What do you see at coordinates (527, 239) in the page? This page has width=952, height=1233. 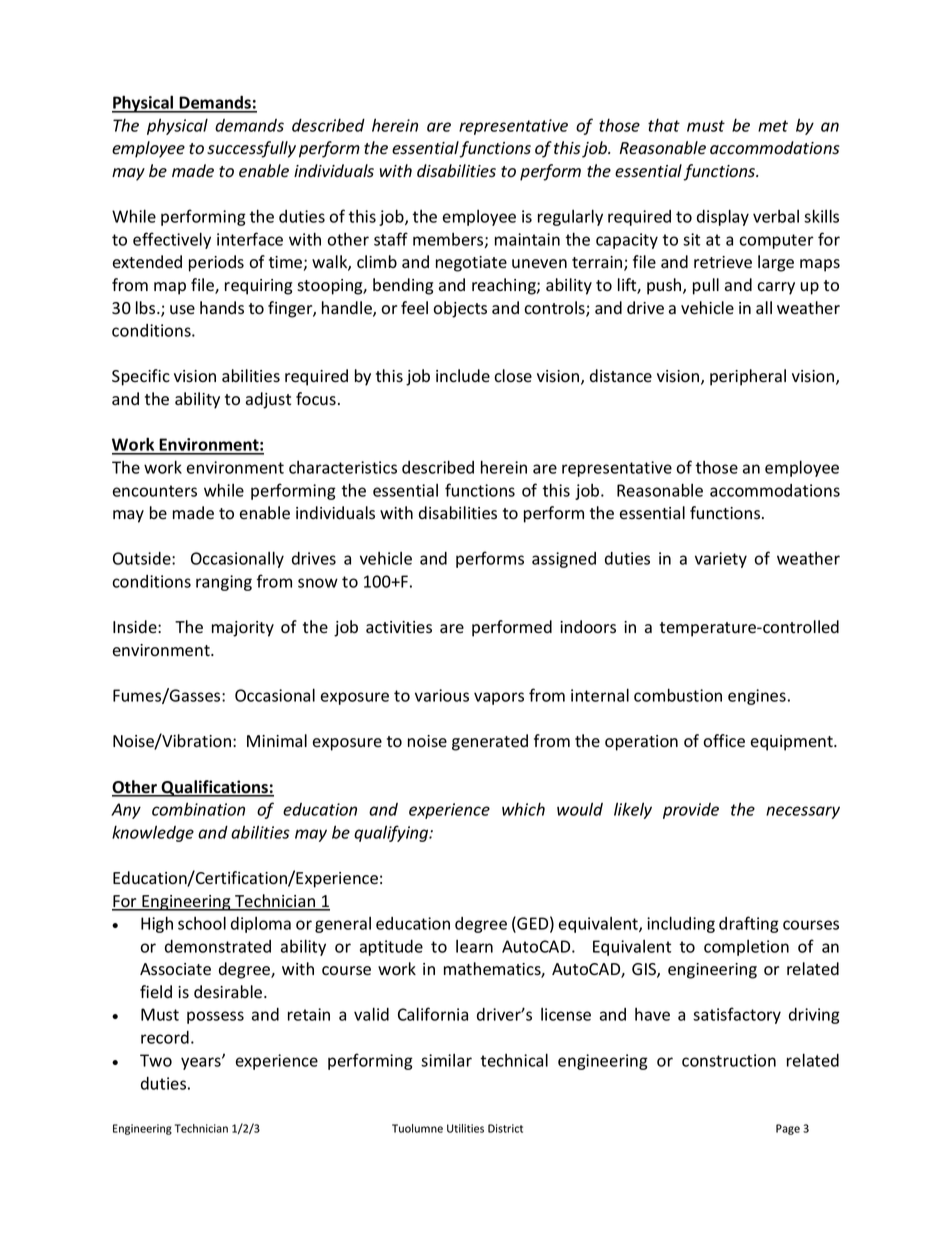 I see `maintain` at bounding box center [527, 239].
